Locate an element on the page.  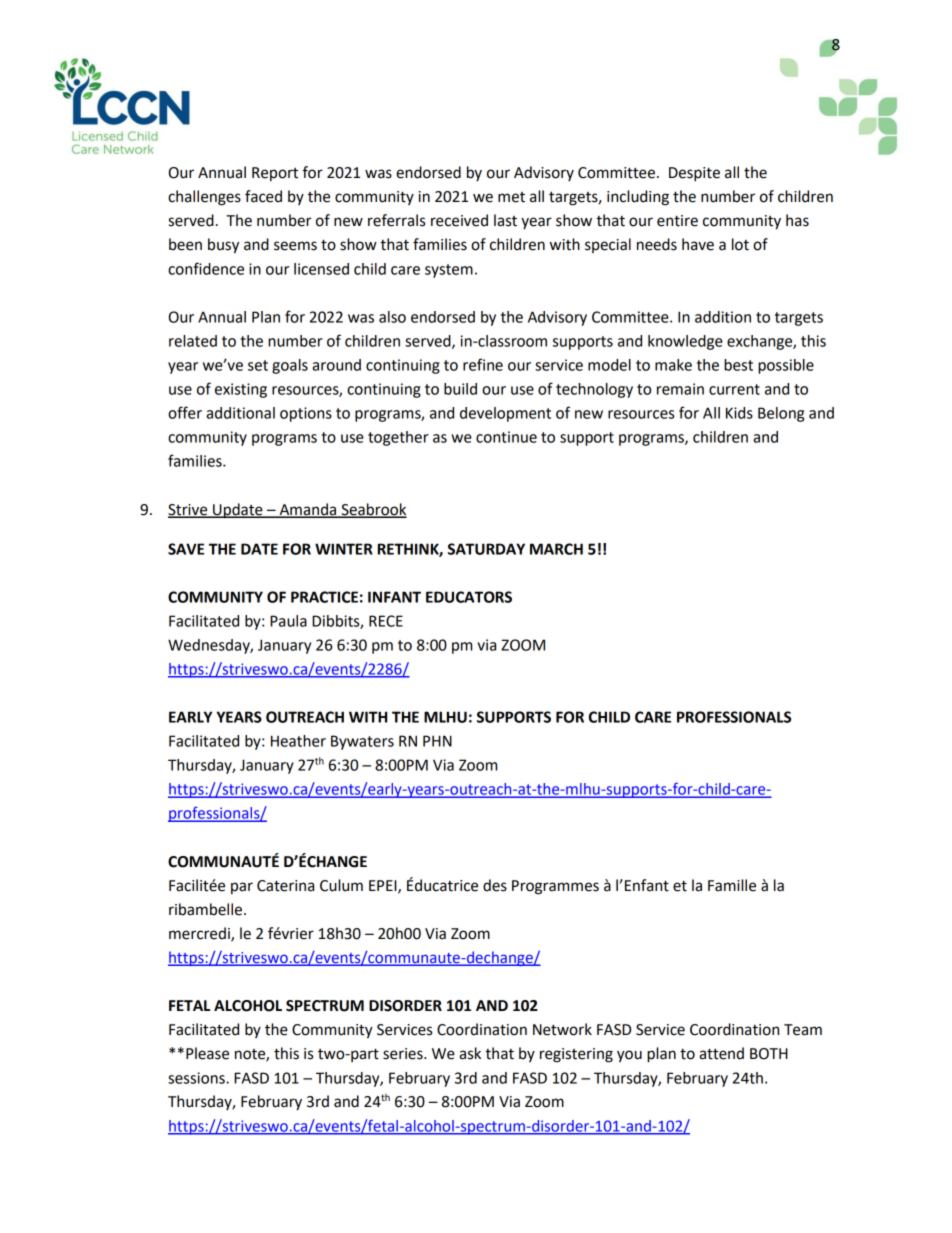
EDUCATORS is located at coordinates (469, 597).
